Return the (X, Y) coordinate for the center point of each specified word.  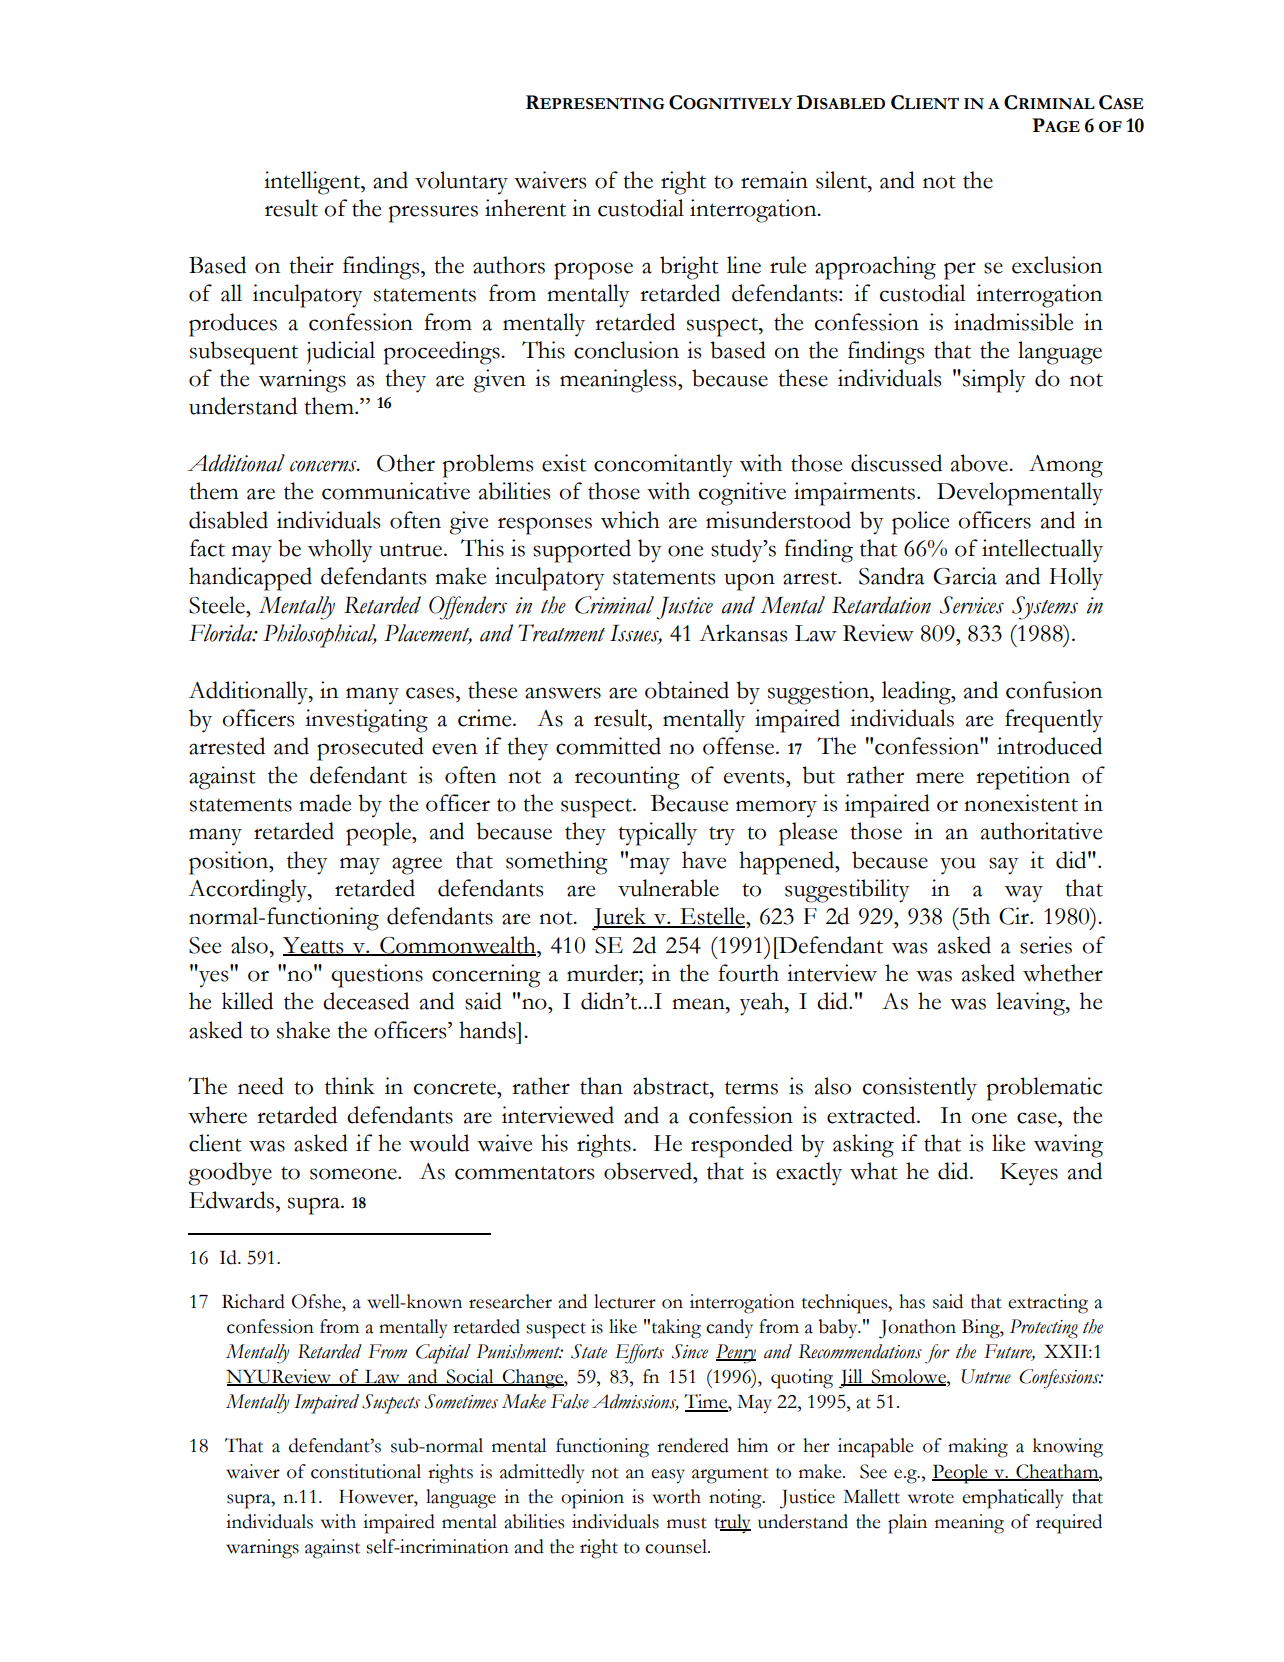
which (630, 520)
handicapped (250, 579)
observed (649, 1171)
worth (676, 1496)
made (325, 803)
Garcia (965, 576)
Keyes (1029, 1174)
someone (354, 1174)
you (958, 866)
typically (657, 834)
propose (593, 271)
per (960, 271)
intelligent (313, 183)
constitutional (366, 1471)
